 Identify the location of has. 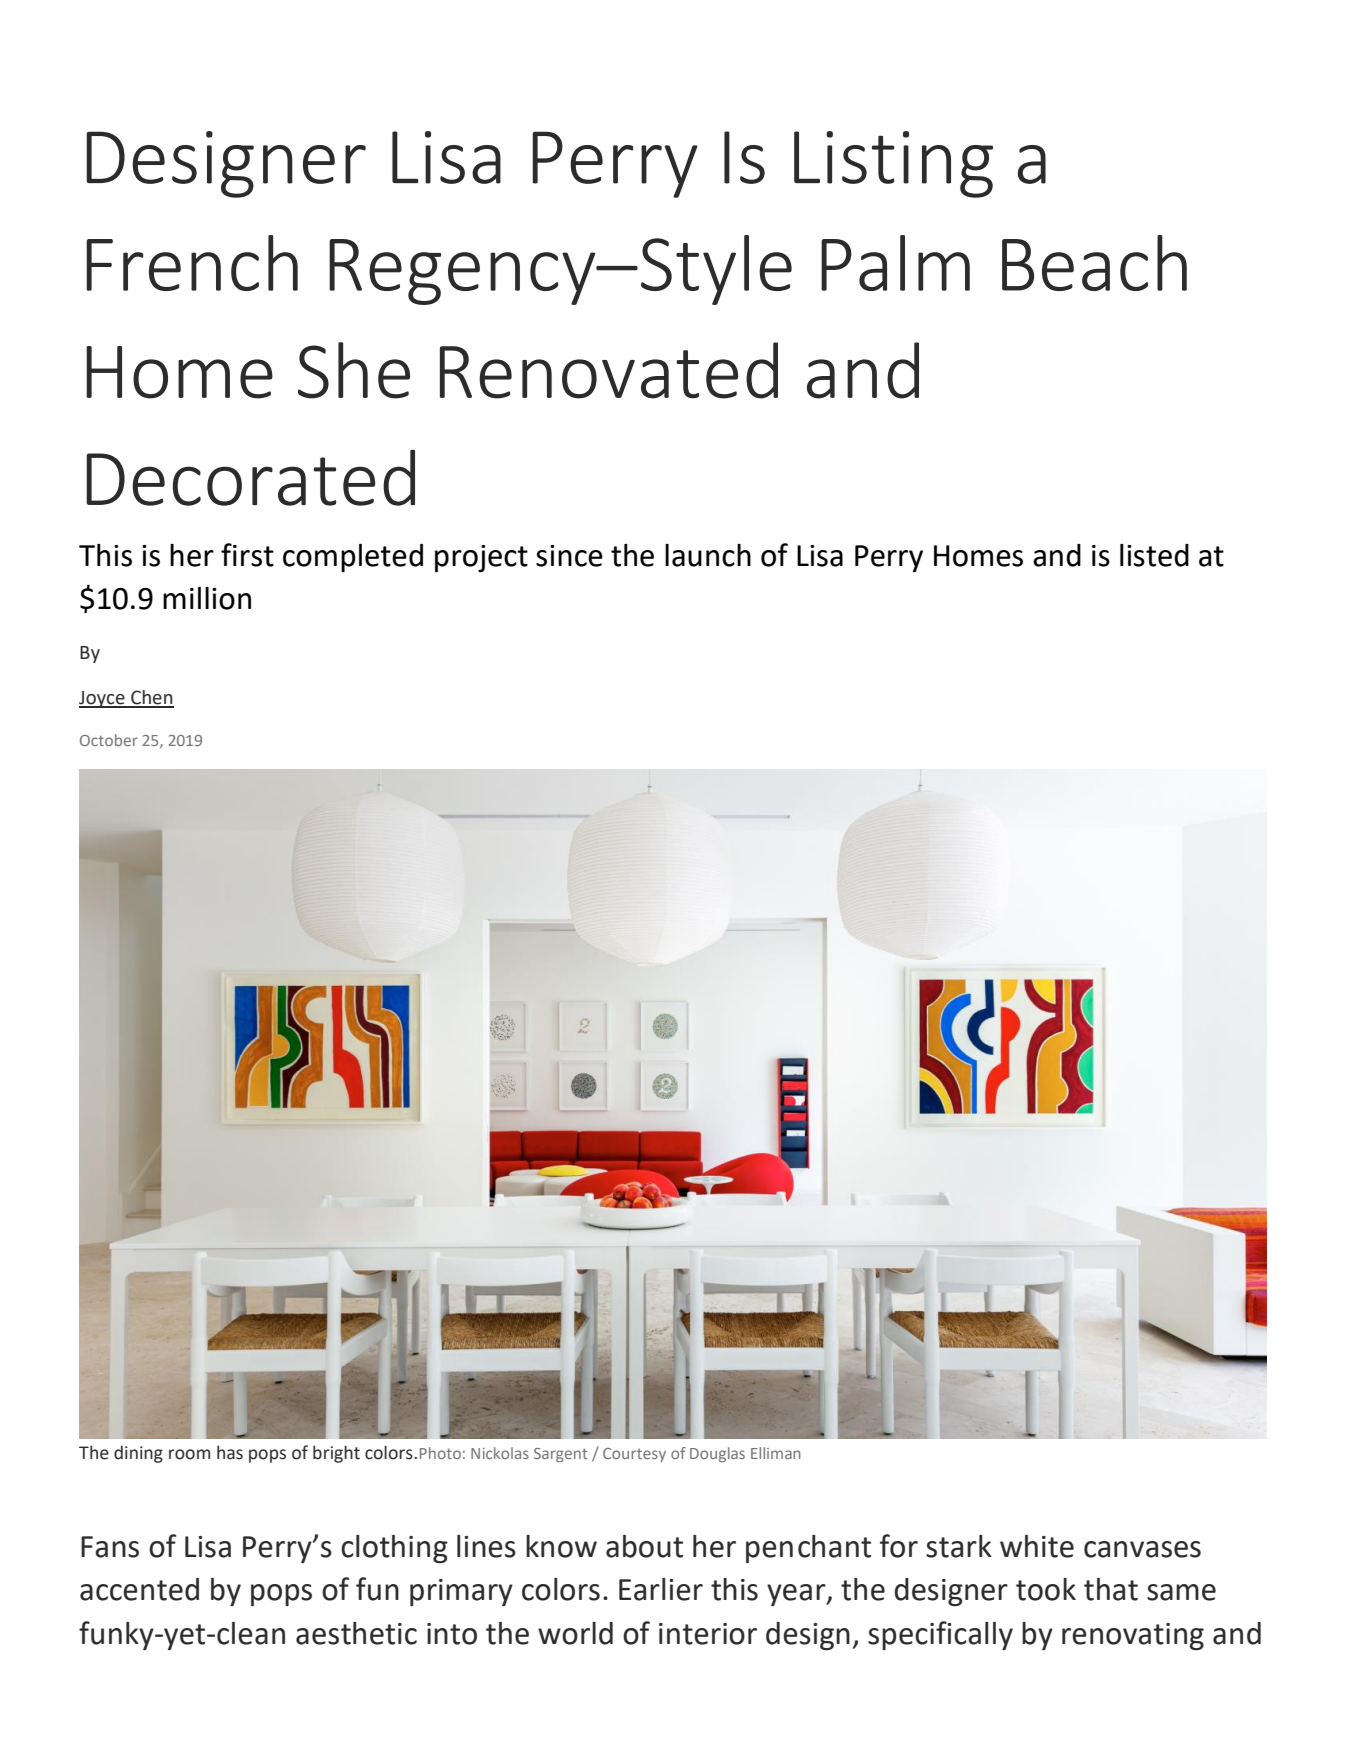
(230, 1452).
